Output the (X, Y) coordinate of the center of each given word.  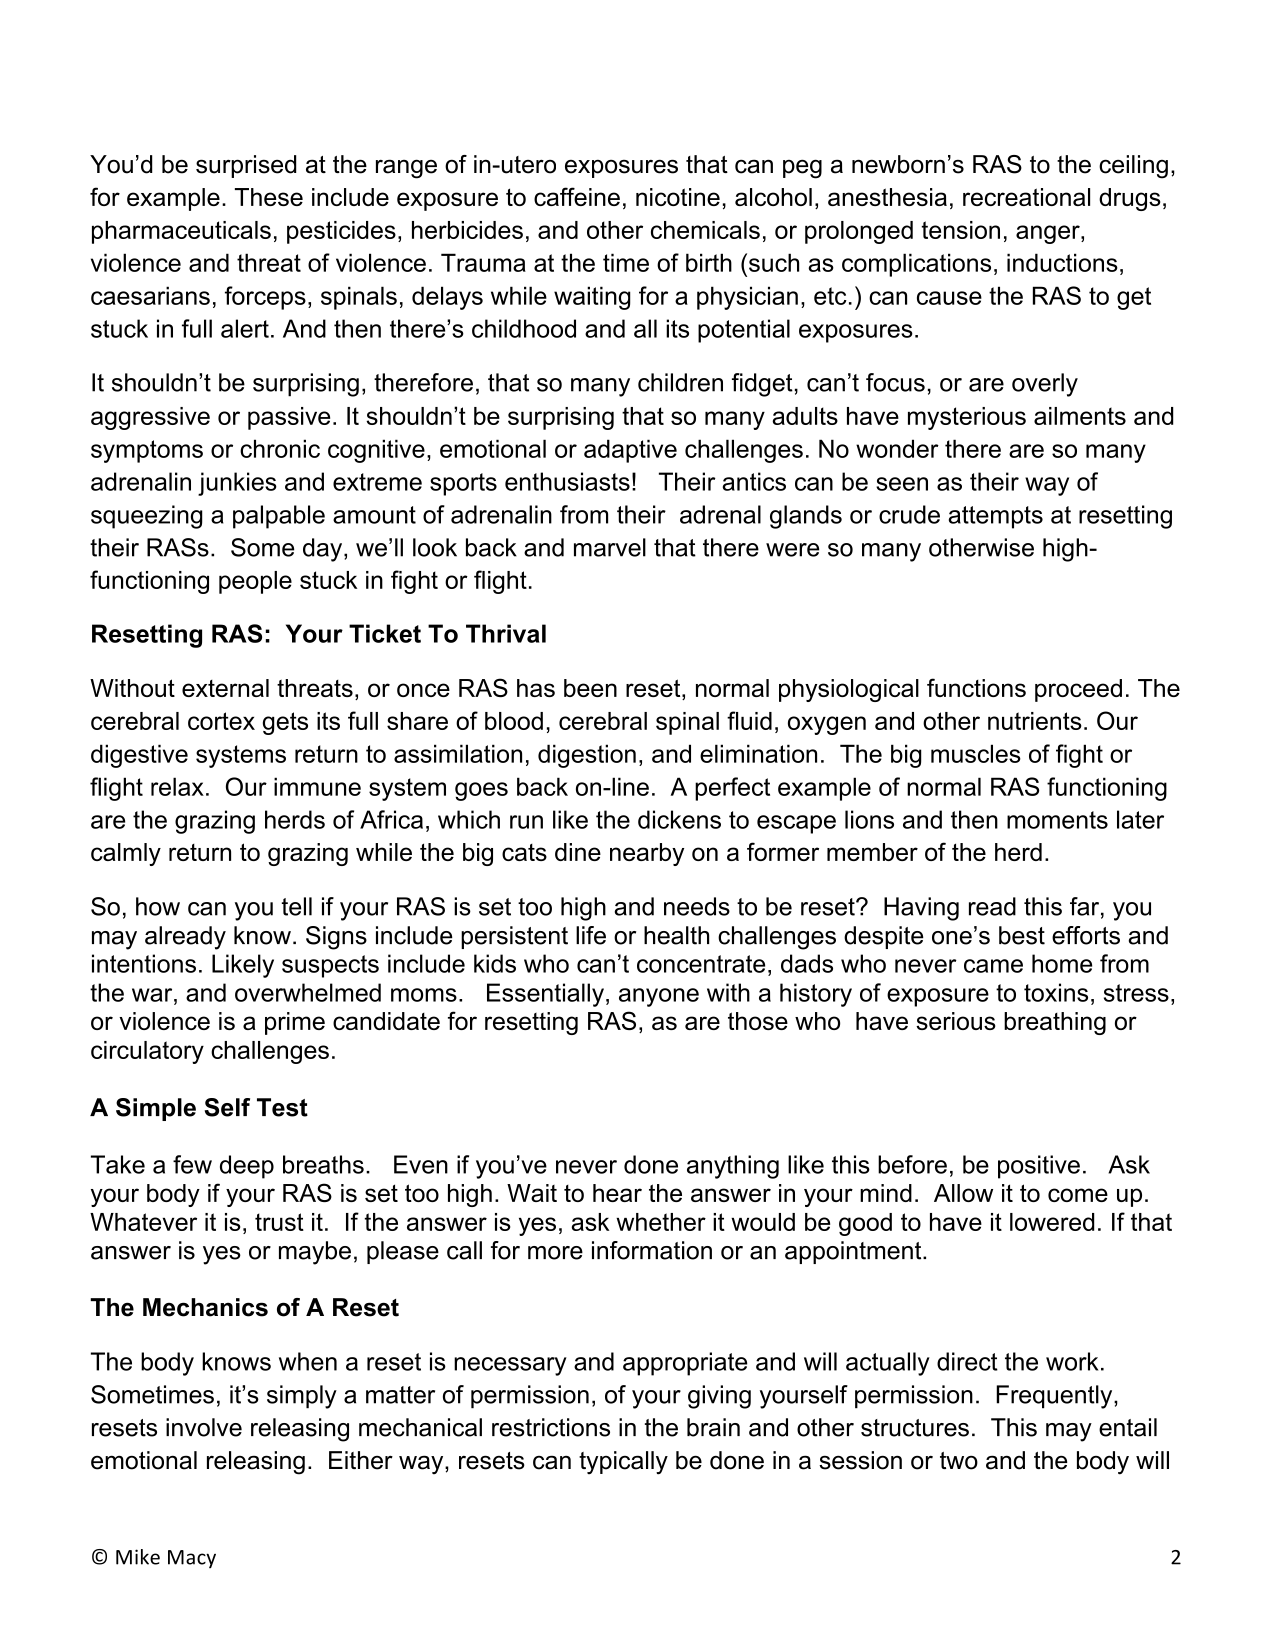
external (225, 688)
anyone (659, 997)
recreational (1026, 197)
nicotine (678, 197)
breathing (1055, 1023)
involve (204, 1427)
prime (295, 1023)
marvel (610, 547)
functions (976, 687)
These (269, 197)
